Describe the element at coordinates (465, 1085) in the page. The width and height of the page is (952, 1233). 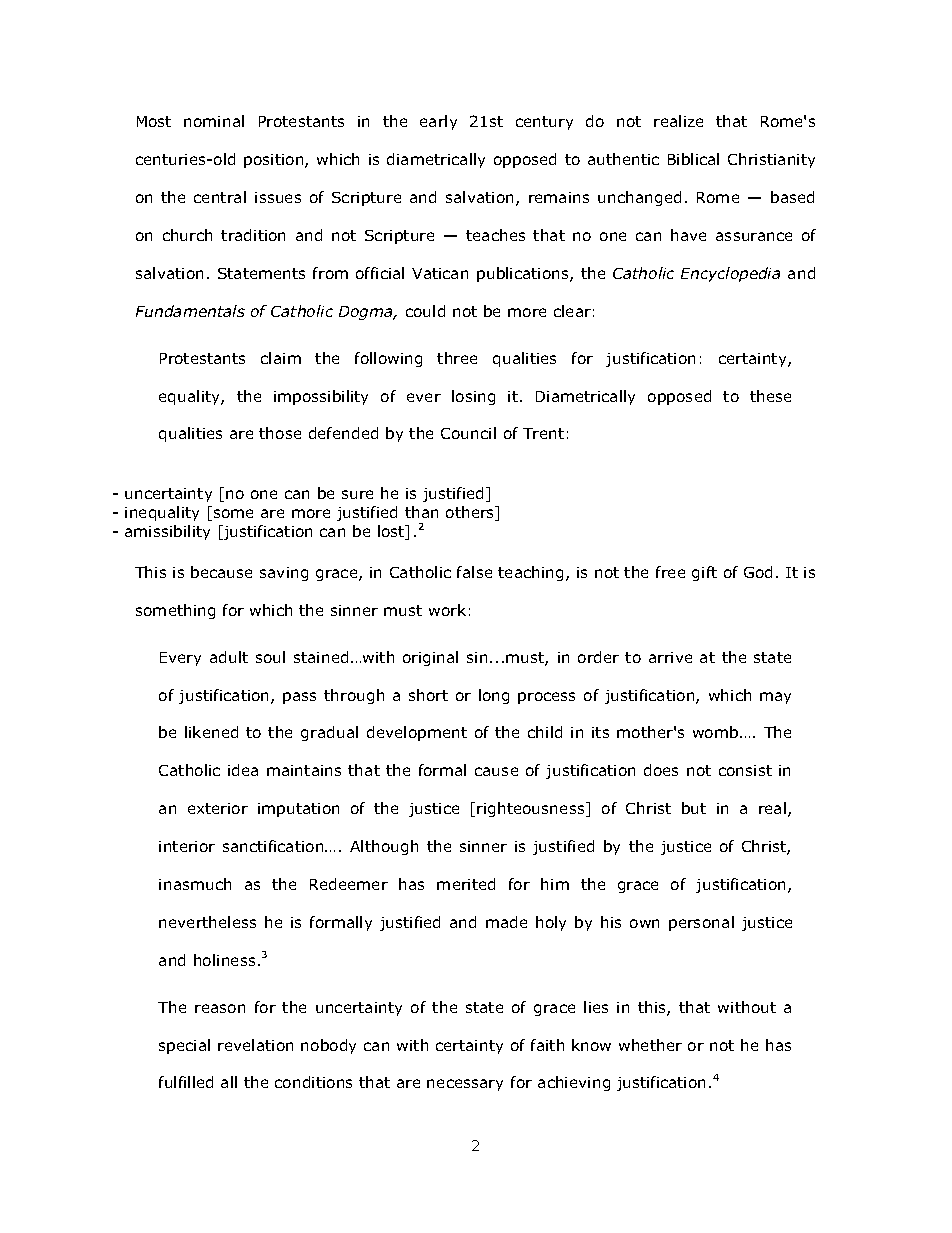
I see `necessary` at that location.
